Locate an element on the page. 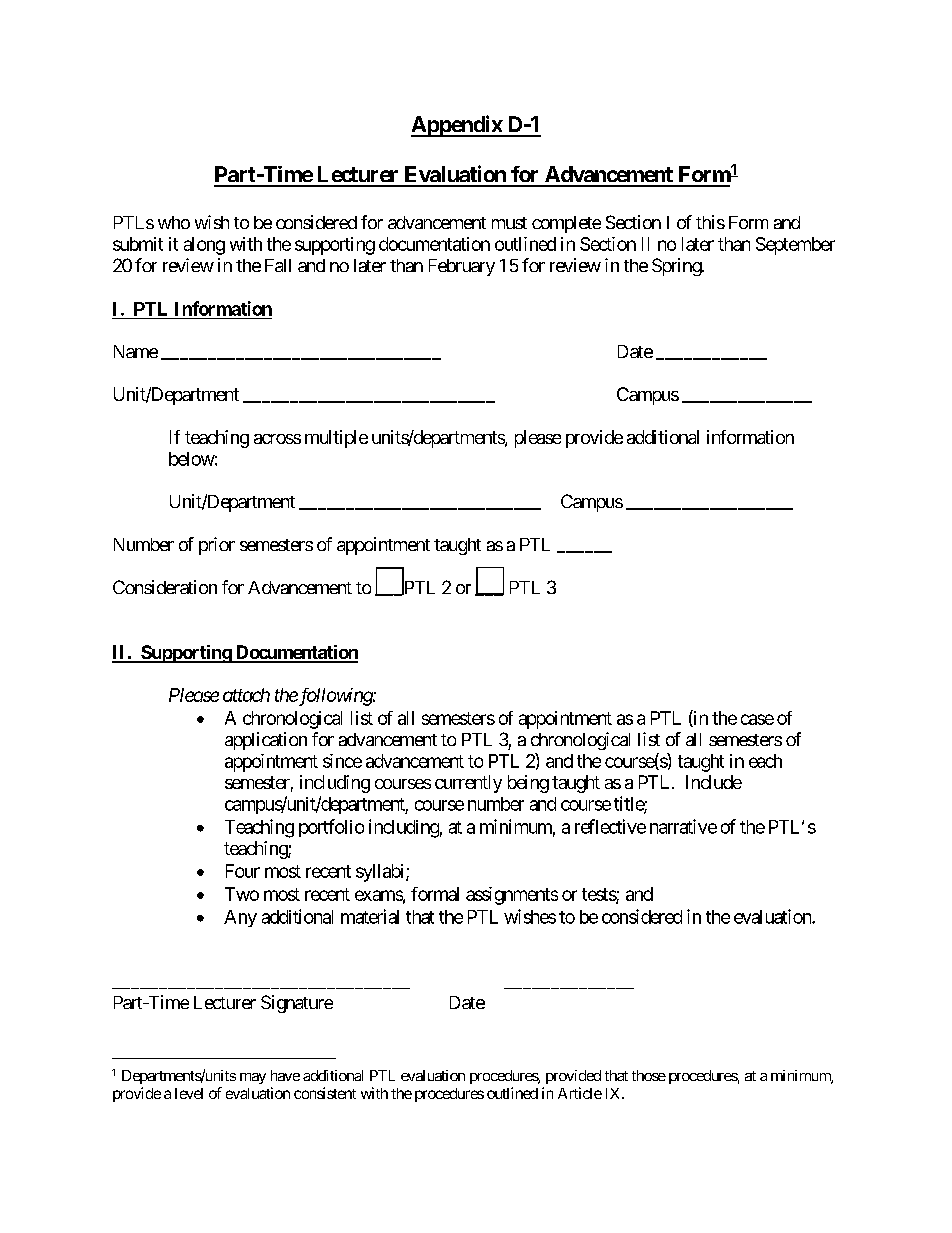  who is located at coordinates (174, 222).
